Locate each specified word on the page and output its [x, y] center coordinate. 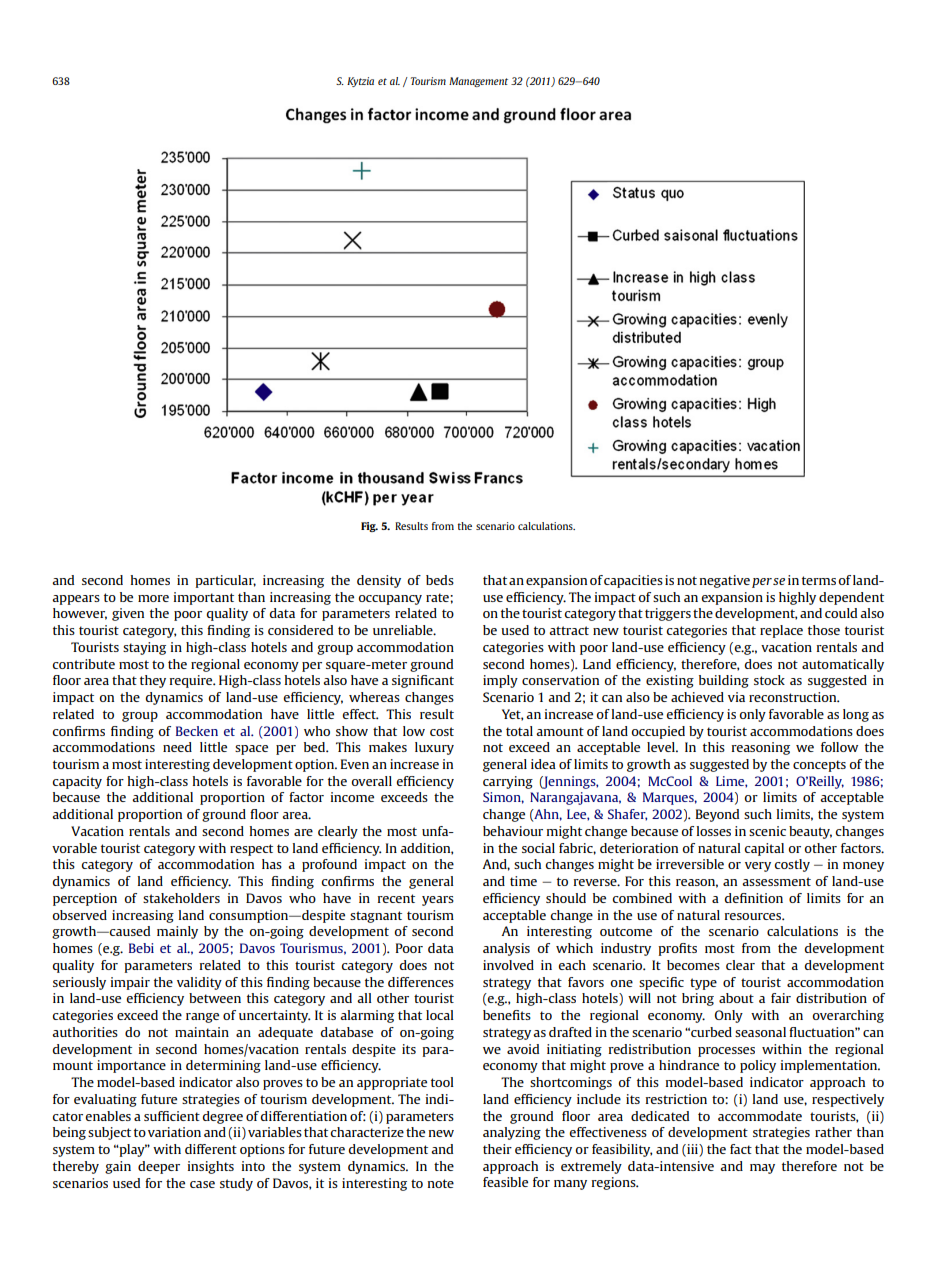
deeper [159, 1167]
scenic [767, 831]
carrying [508, 782]
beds [440, 580]
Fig [369, 527]
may [762, 1169]
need [177, 747]
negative [725, 581]
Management [478, 82]
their [497, 1149]
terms [819, 580]
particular [225, 581]
